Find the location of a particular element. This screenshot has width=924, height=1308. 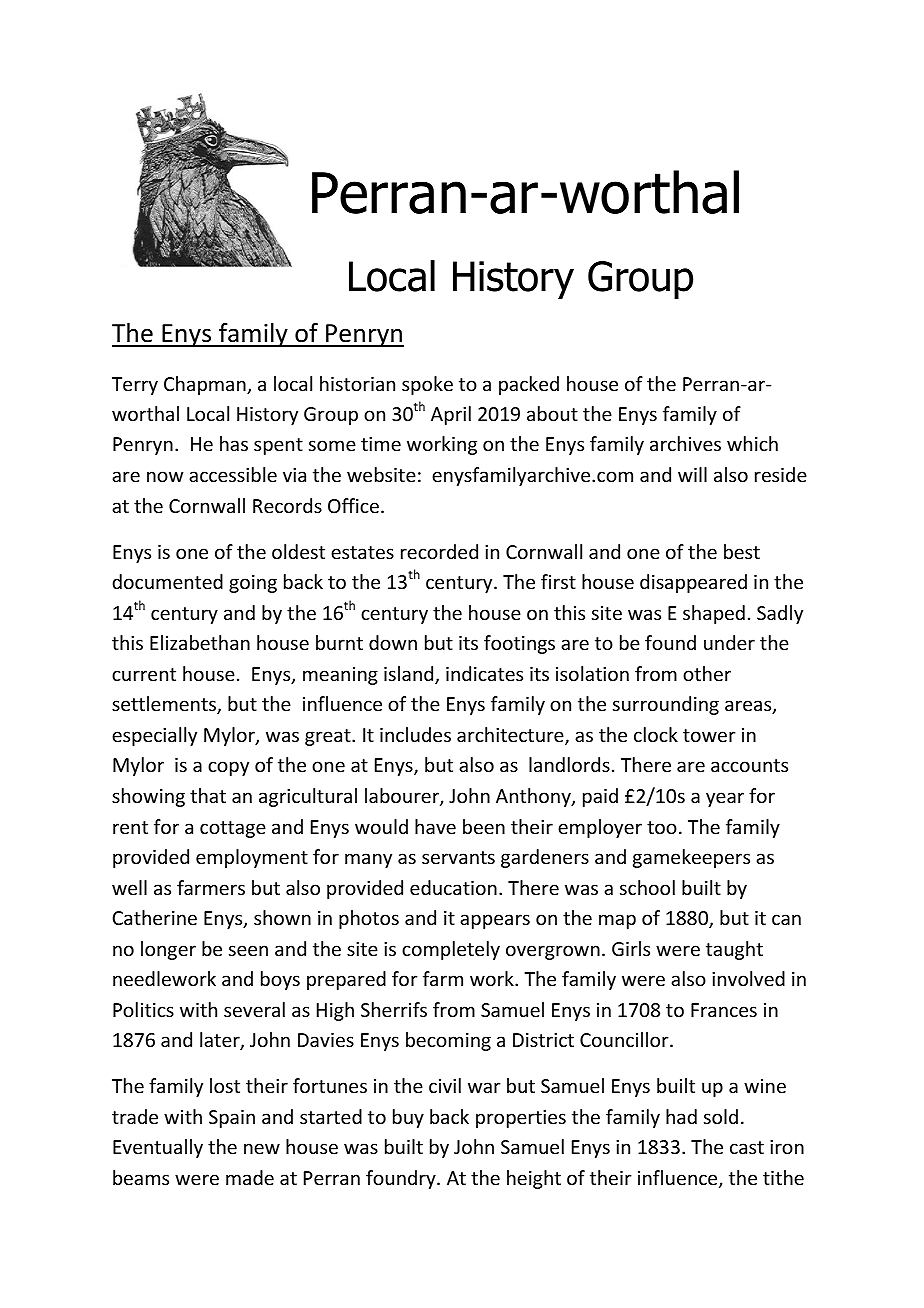

labourer is located at coordinates (403, 797).
